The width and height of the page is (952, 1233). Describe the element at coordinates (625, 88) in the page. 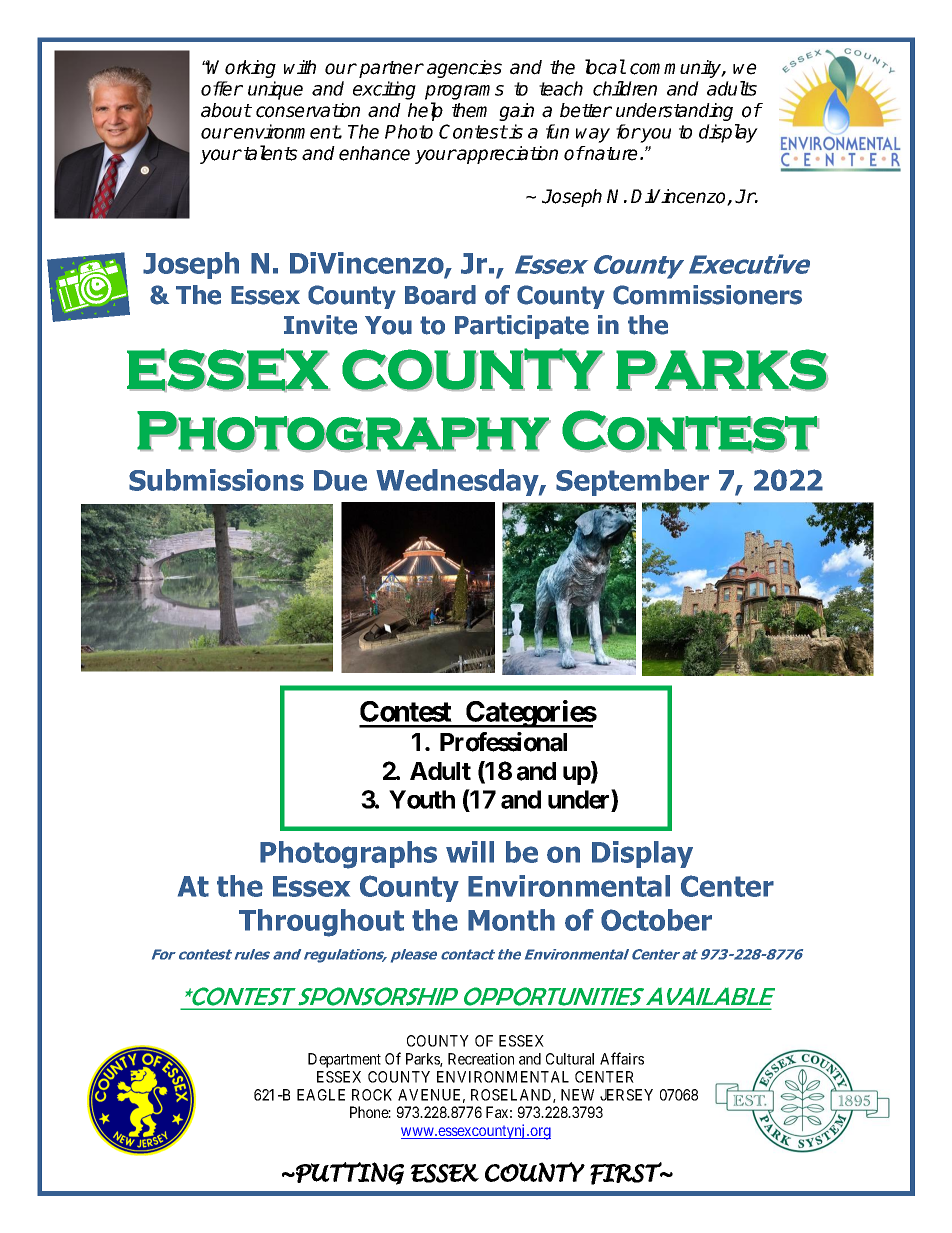

I see `children` at that location.
